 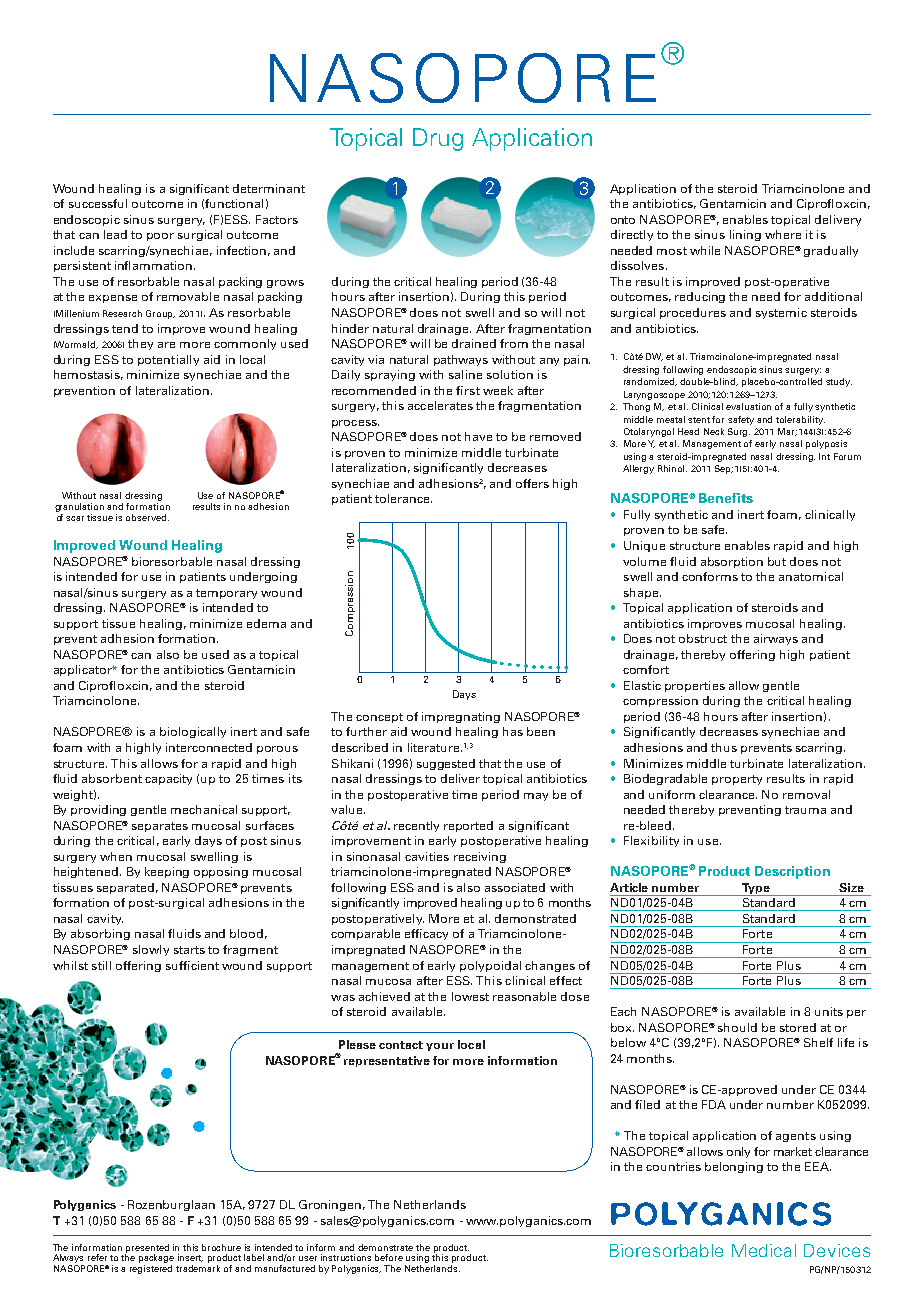 What do you see at coordinates (438, 139) in the document?
I see `Drug` at bounding box center [438, 139].
